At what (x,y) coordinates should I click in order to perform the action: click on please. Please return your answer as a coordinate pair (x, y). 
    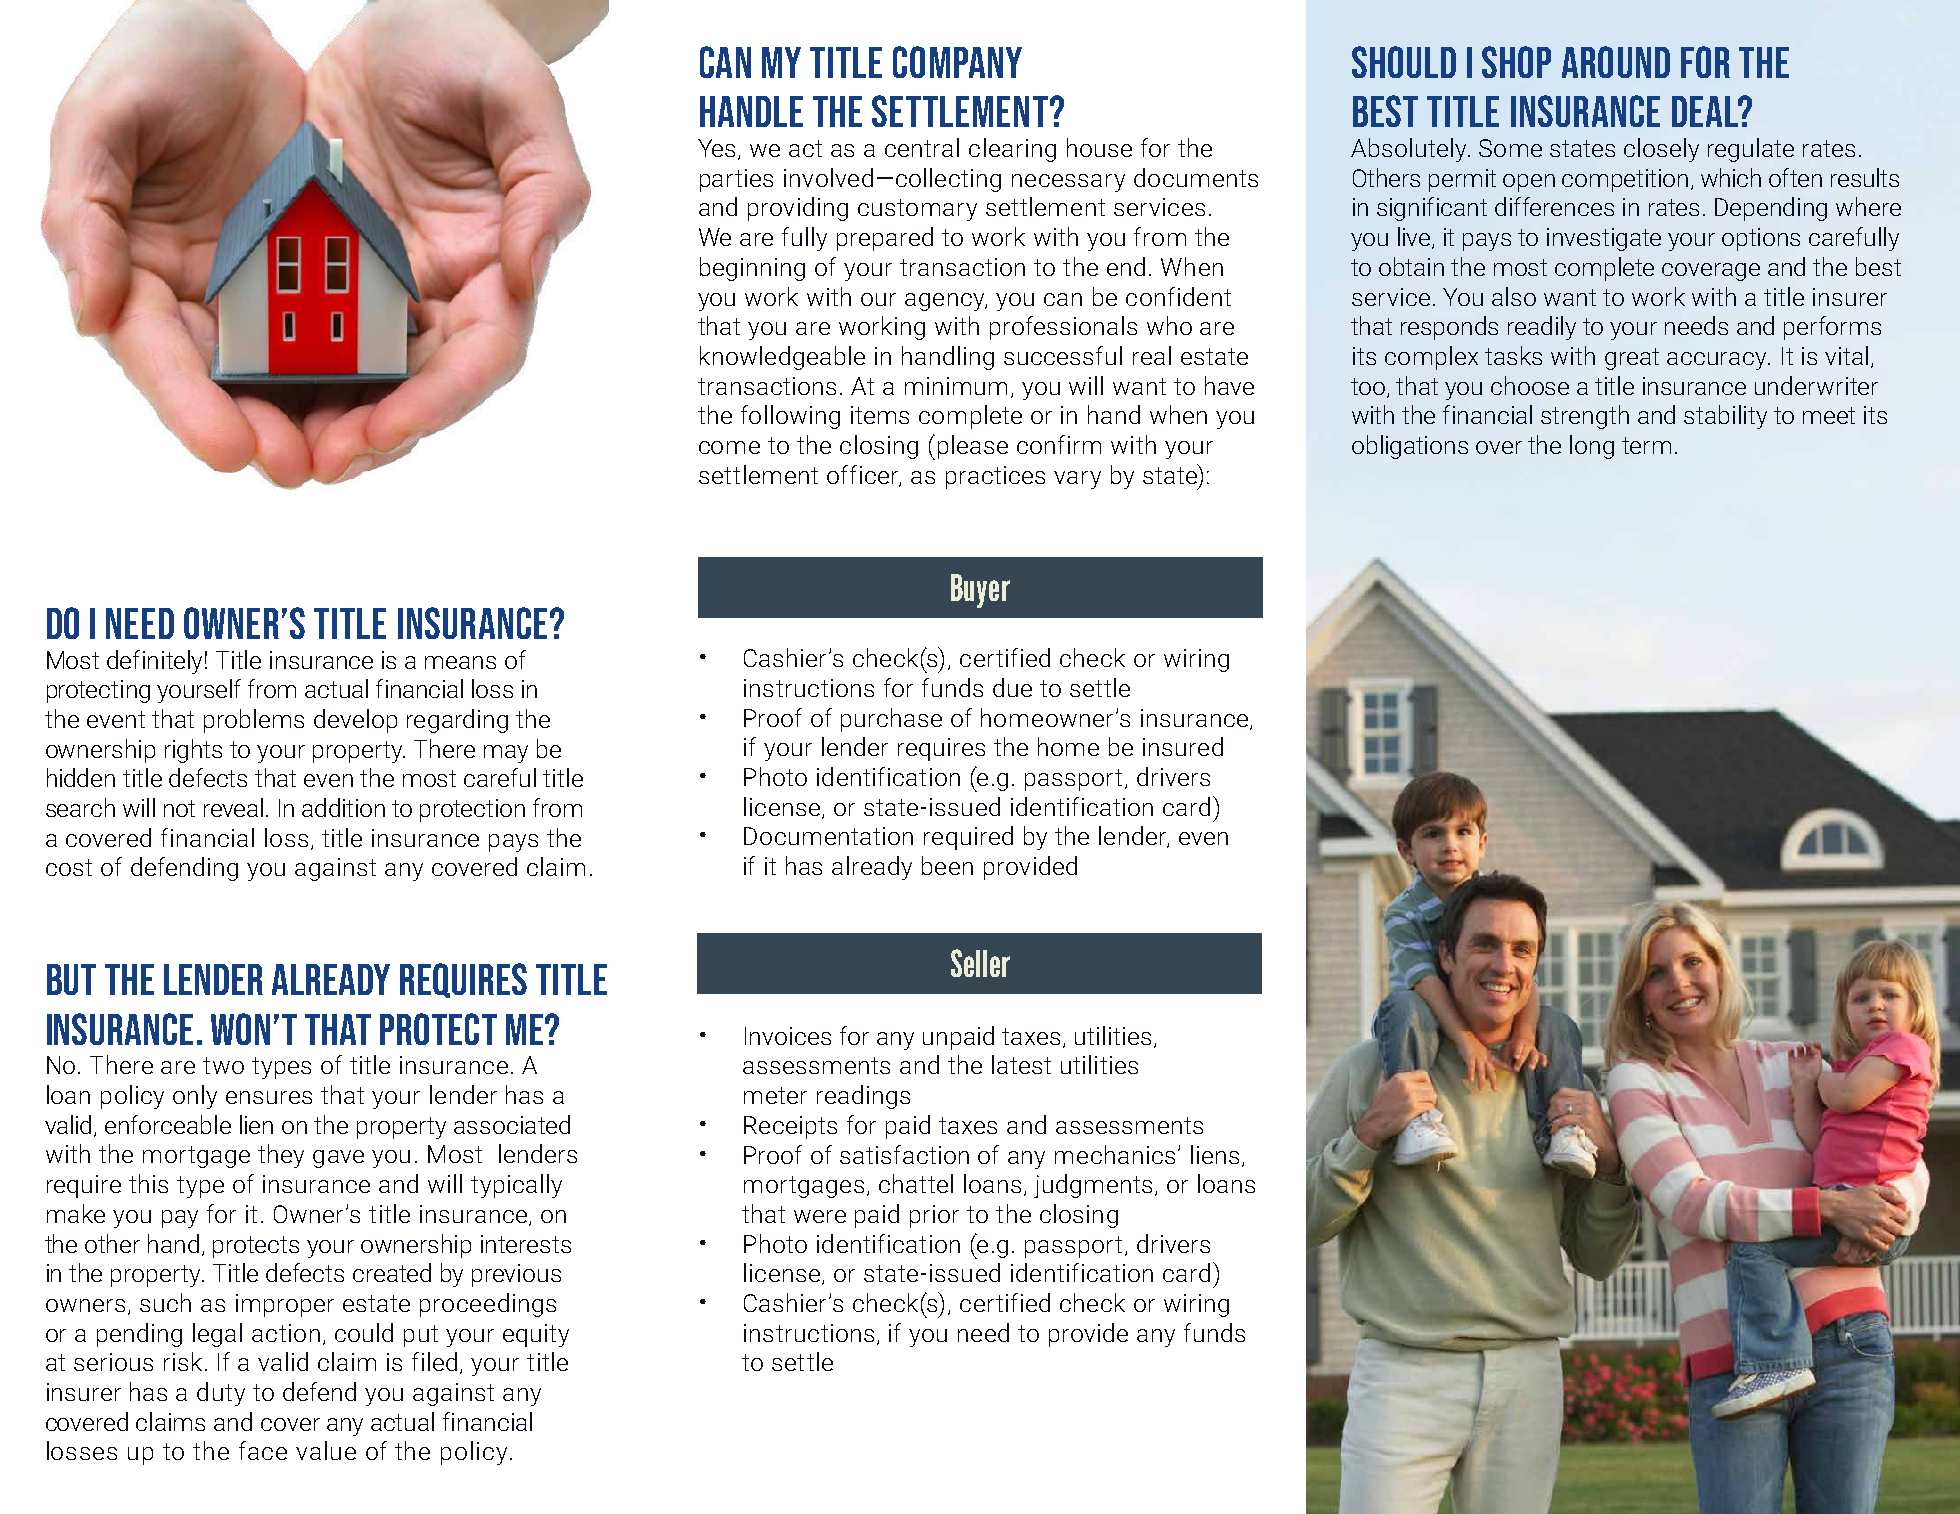
    Looking at the image, I should click on (973, 447).
